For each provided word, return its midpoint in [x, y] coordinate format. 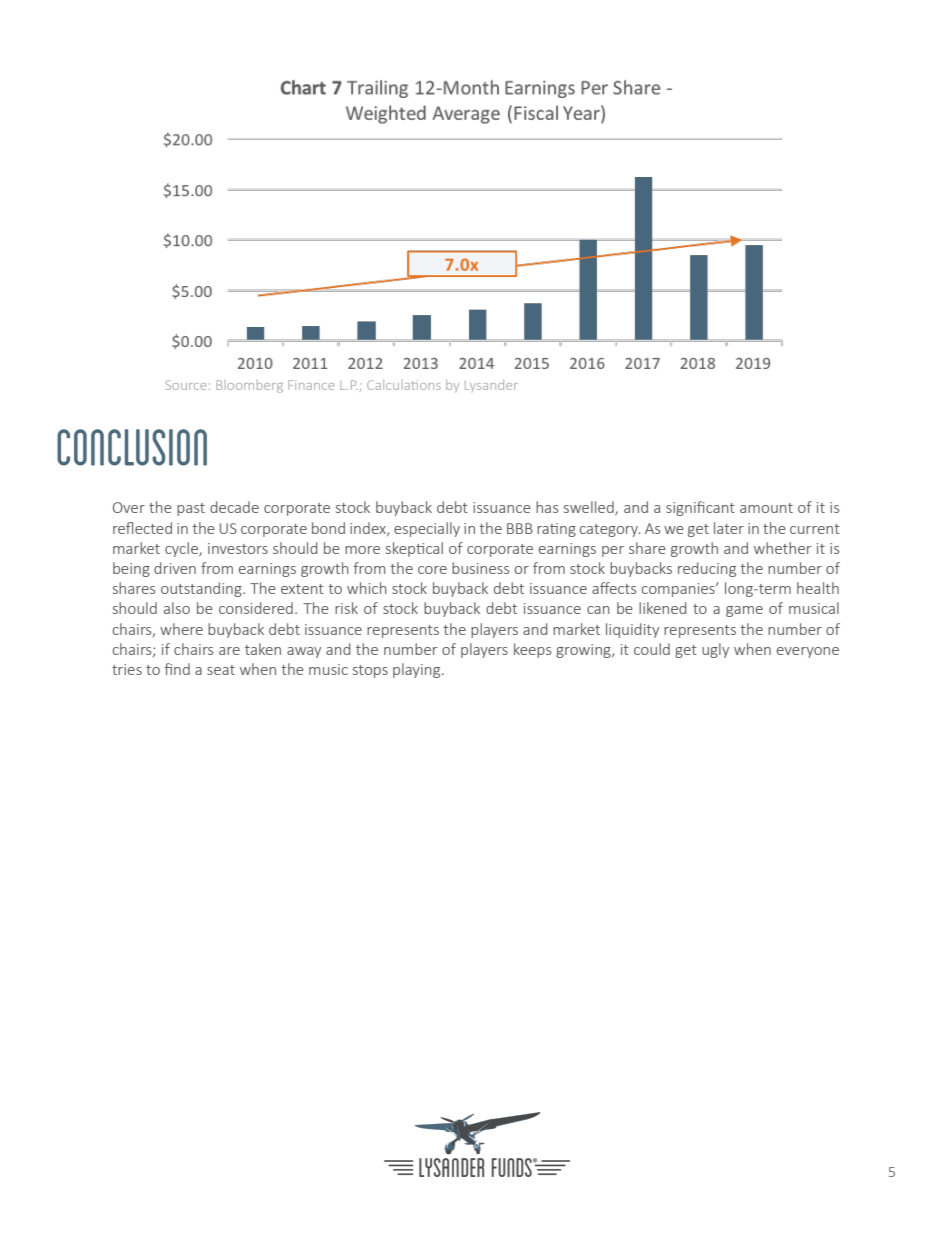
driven [175, 568]
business [480, 568]
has [547, 507]
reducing [707, 569]
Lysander [491, 386]
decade [234, 507]
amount [766, 508]
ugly [715, 650]
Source [186, 385]
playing [418, 670]
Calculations [404, 385]
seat [221, 670]
